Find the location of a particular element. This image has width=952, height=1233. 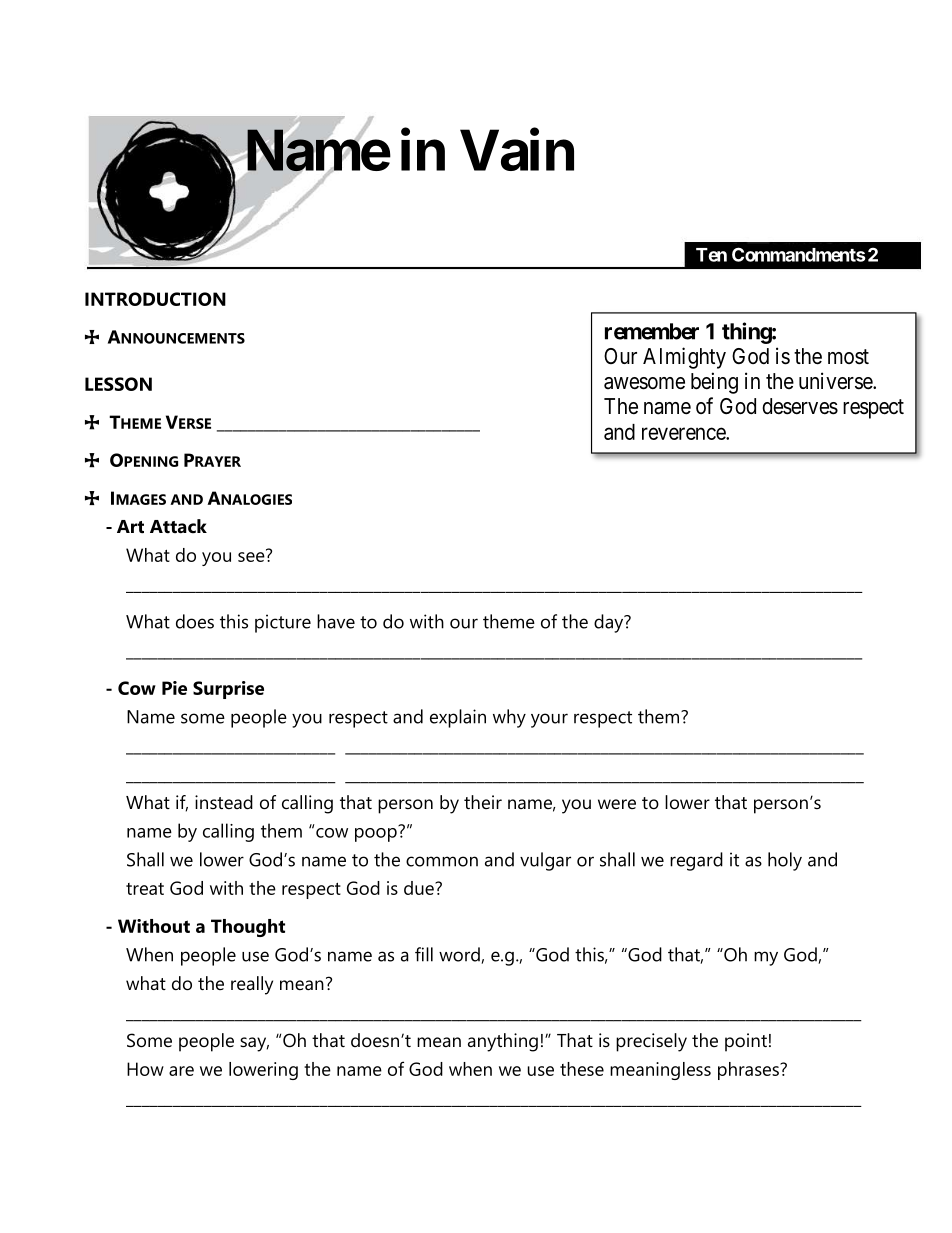

reverence is located at coordinates (684, 433).
